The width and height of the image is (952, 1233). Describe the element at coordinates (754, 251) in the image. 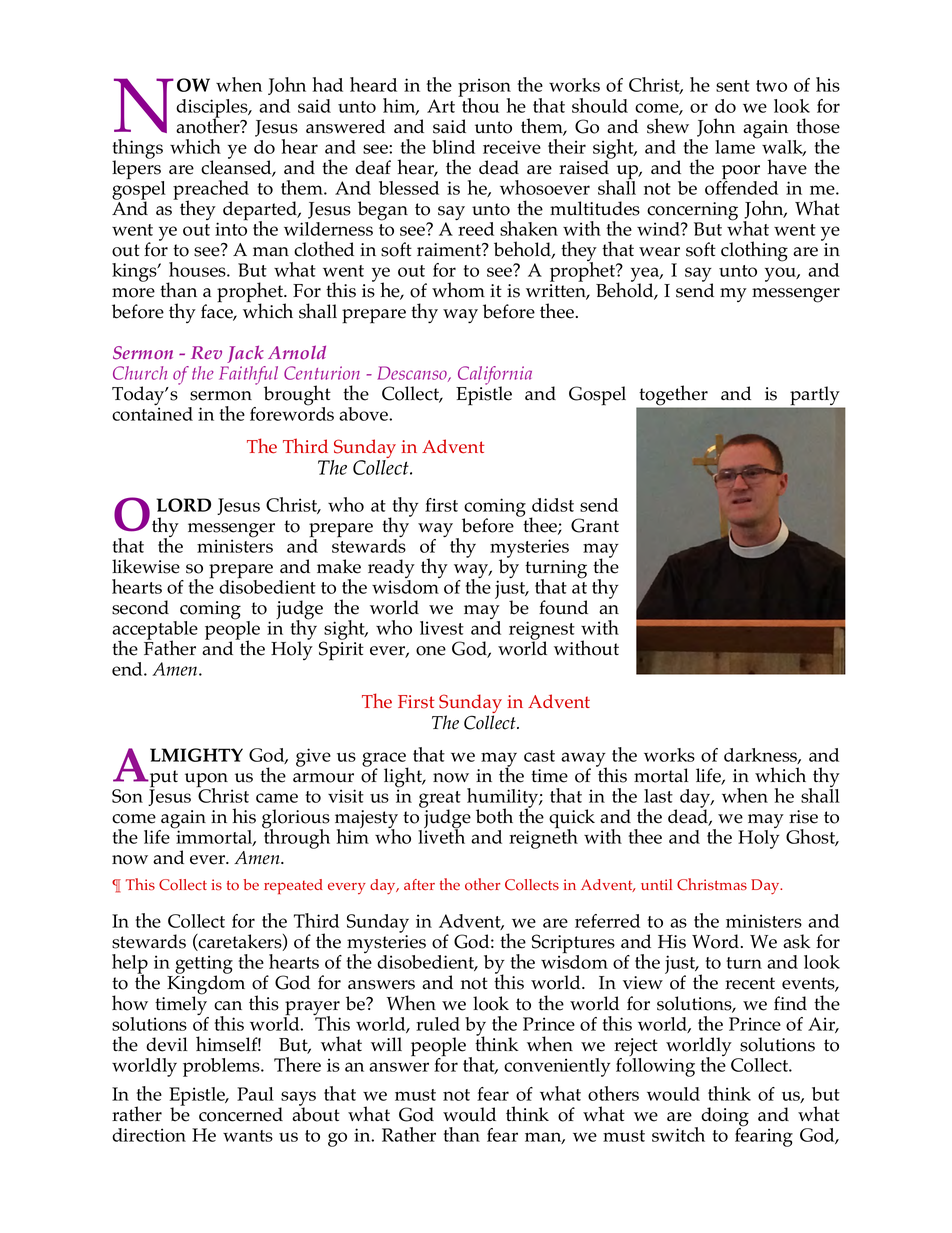

I see `clothing` at that location.
